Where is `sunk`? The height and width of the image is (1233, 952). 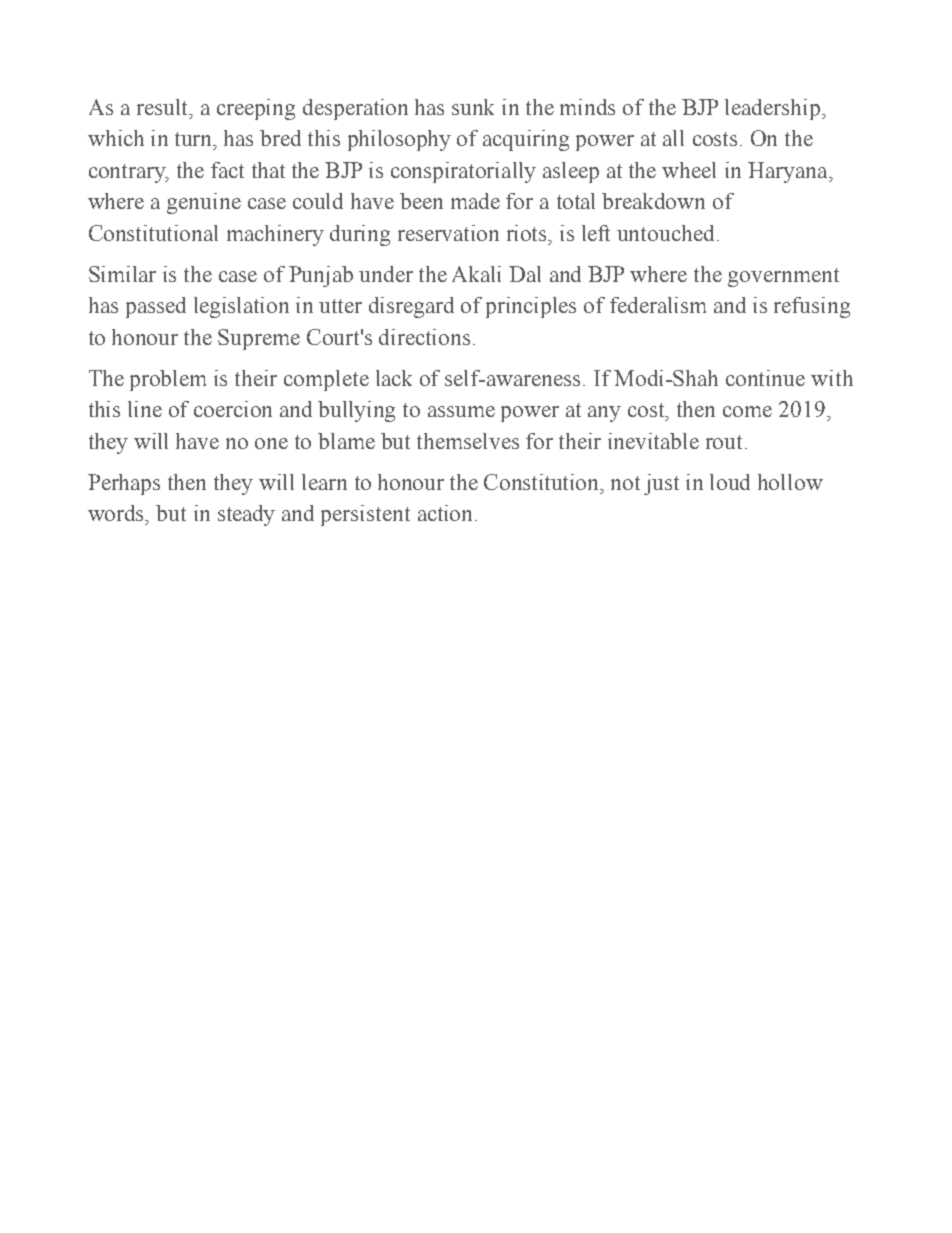 sunk is located at coordinates (473, 107).
